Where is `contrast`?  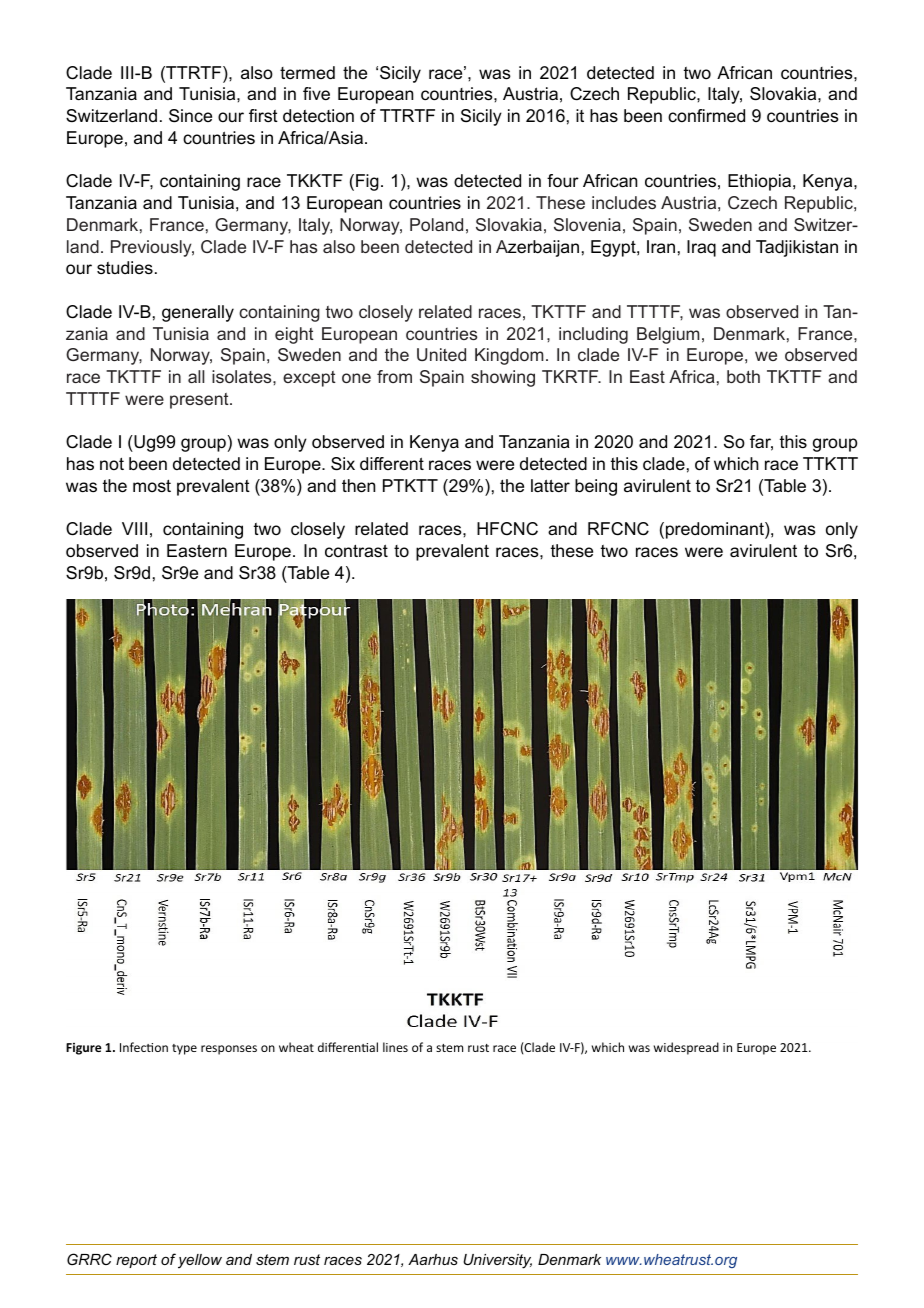
contrast is located at coordinates (356, 550).
